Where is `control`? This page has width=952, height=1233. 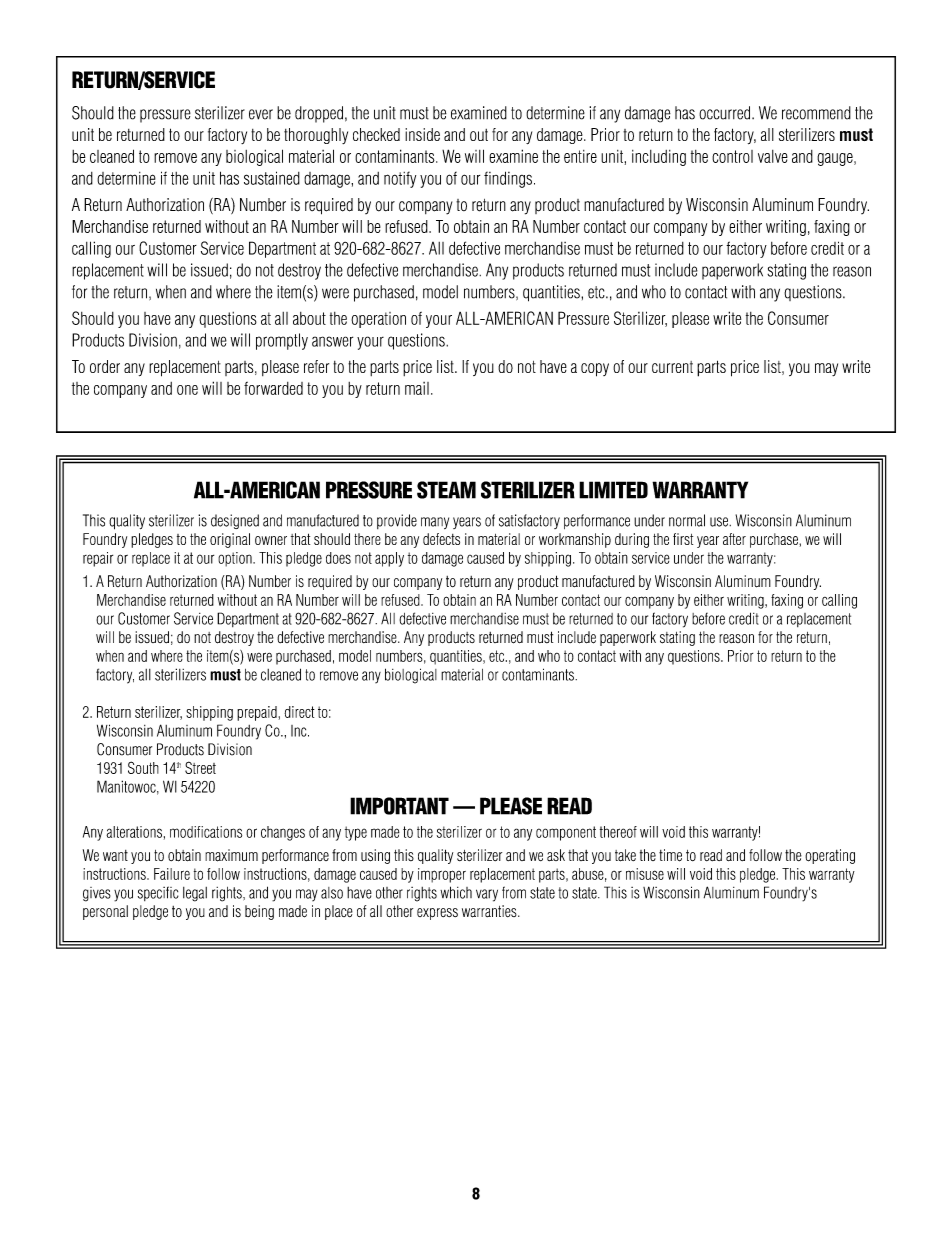
control is located at coordinates (732, 156).
